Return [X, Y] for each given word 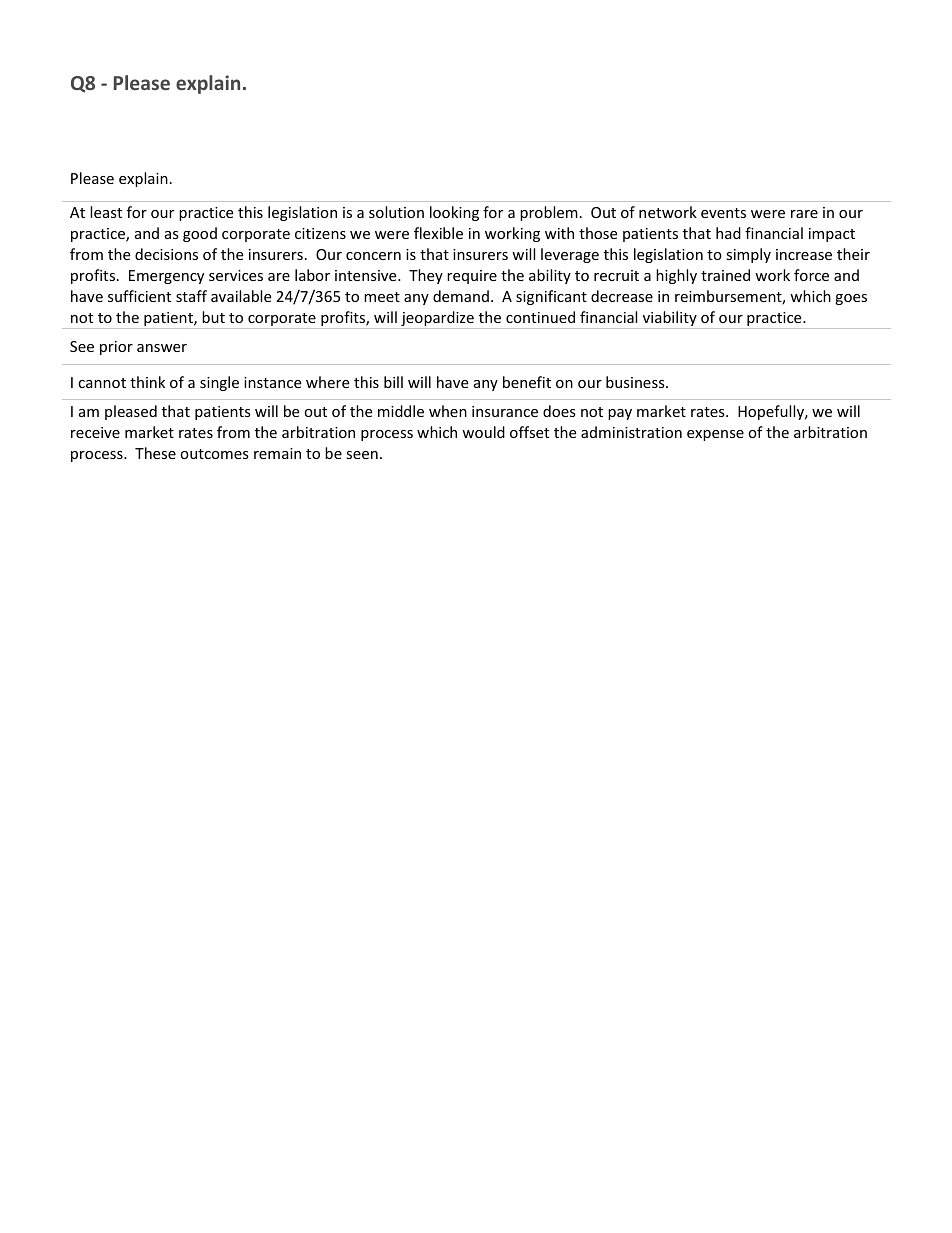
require [472, 277]
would [483, 432]
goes [851, 299]
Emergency [166, 277]
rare [804, 214]
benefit [527, 382]
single [219, 383]
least [106, 212]
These [155, 453]
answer [162, 348]
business [636, 382]
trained [725, 275]
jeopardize [437, 320]
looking [454, 213]
